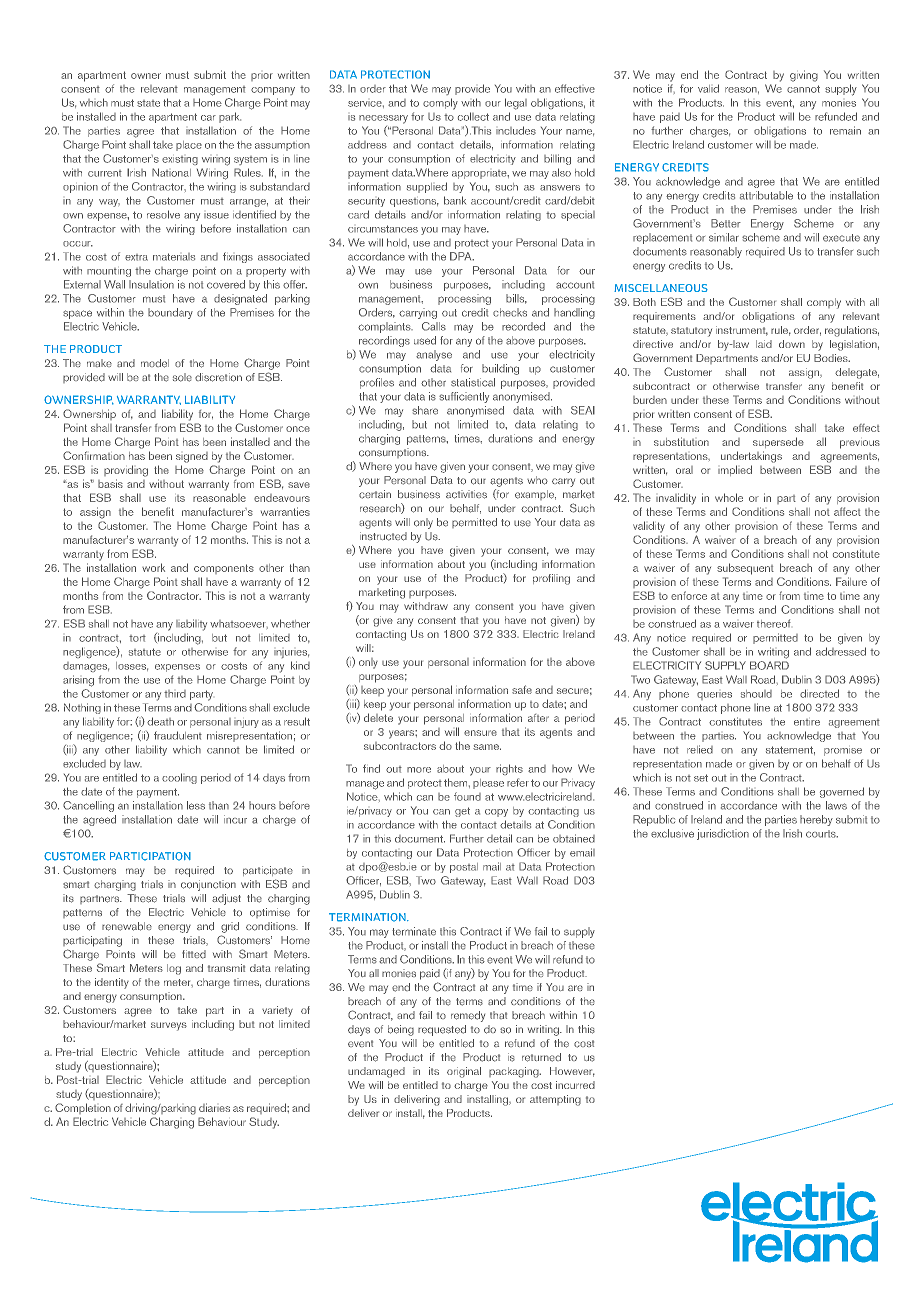 The image size is (924, 1308). What do you see at coordinates (178, 735) in the screenshot?
I see `fraudulent` at bounding box center [178, 735].
